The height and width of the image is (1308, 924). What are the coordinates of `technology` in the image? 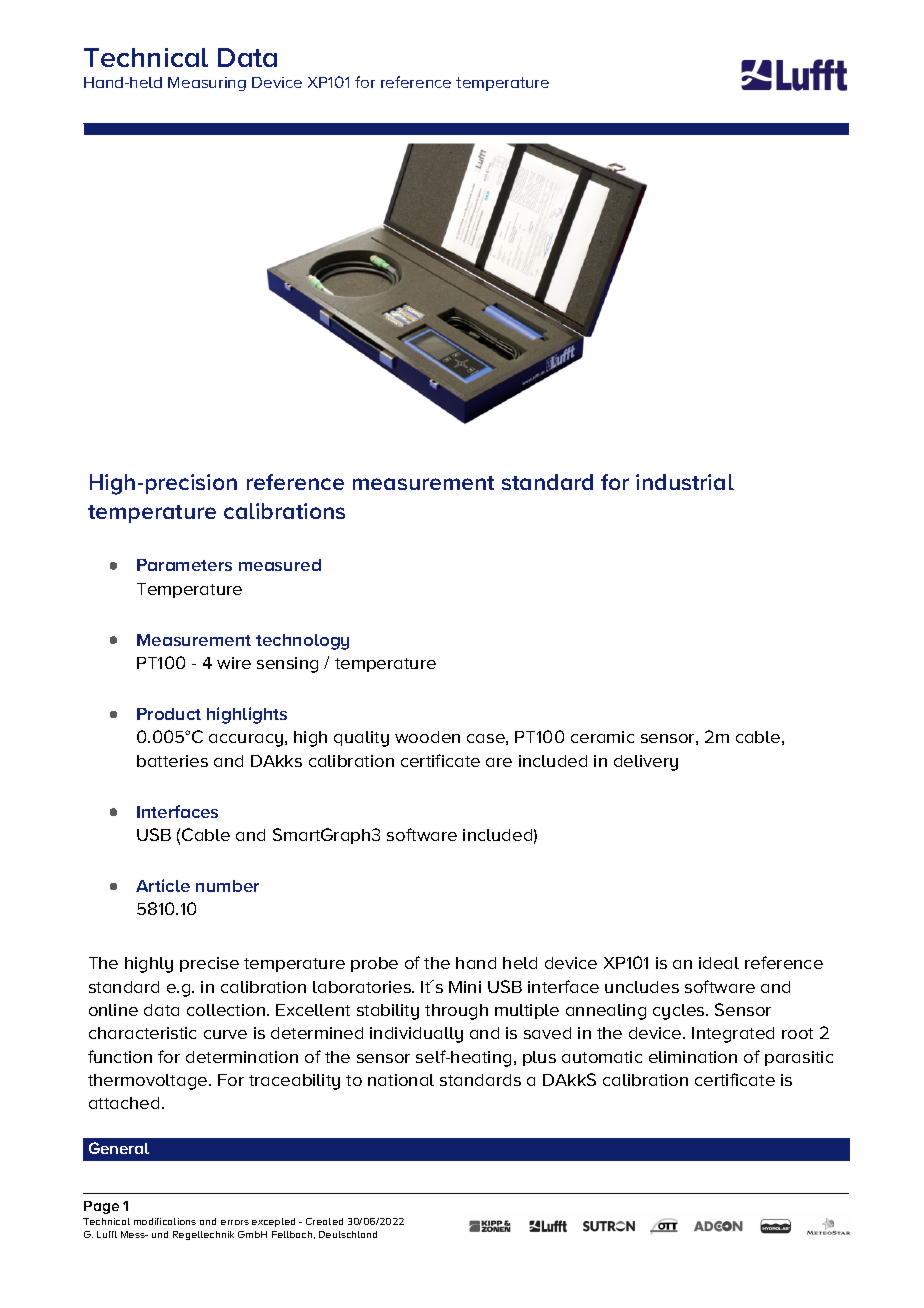 It's located at (302, 642).
